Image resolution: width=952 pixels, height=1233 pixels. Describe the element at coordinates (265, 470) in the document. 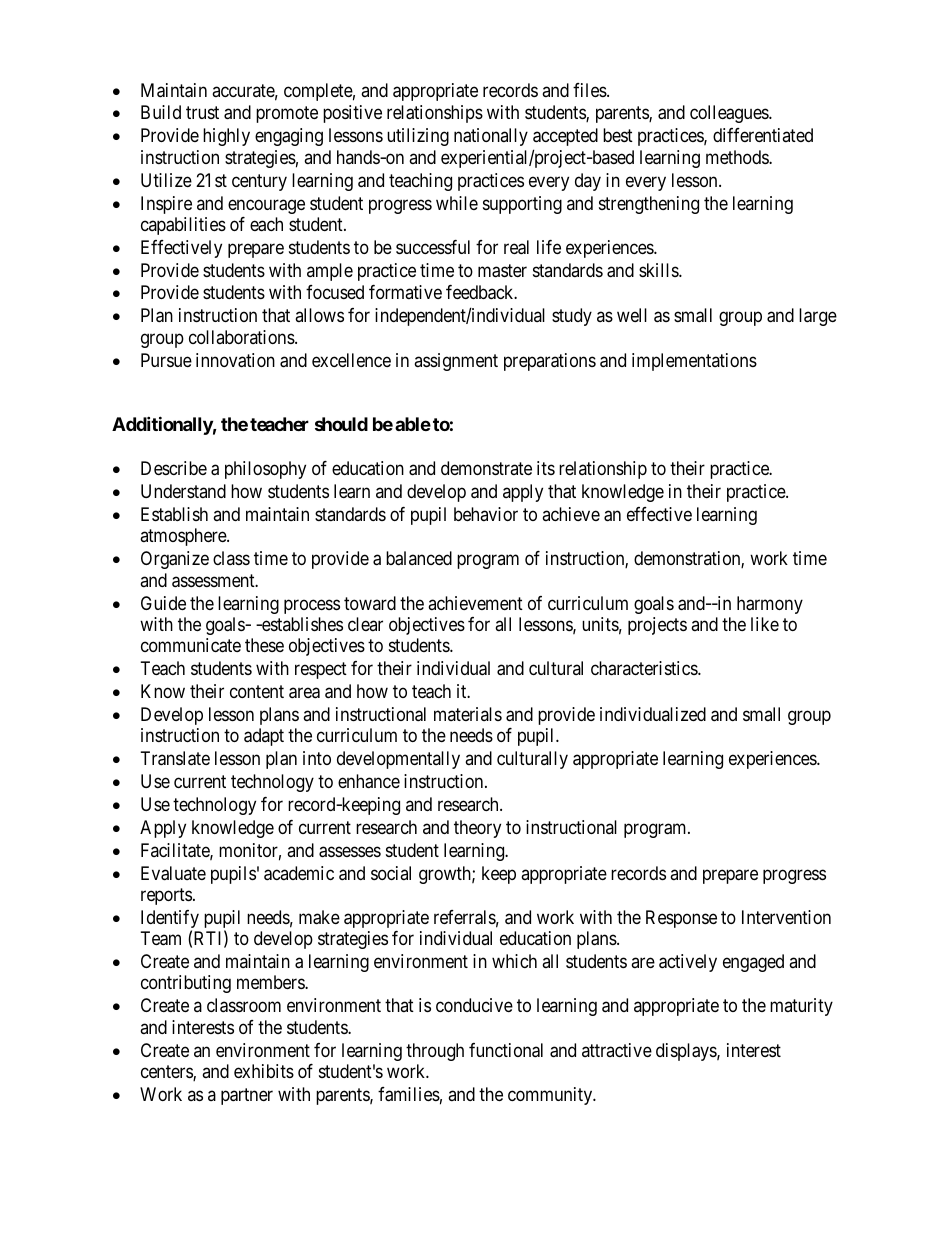

I see `philosophy` at that location.
